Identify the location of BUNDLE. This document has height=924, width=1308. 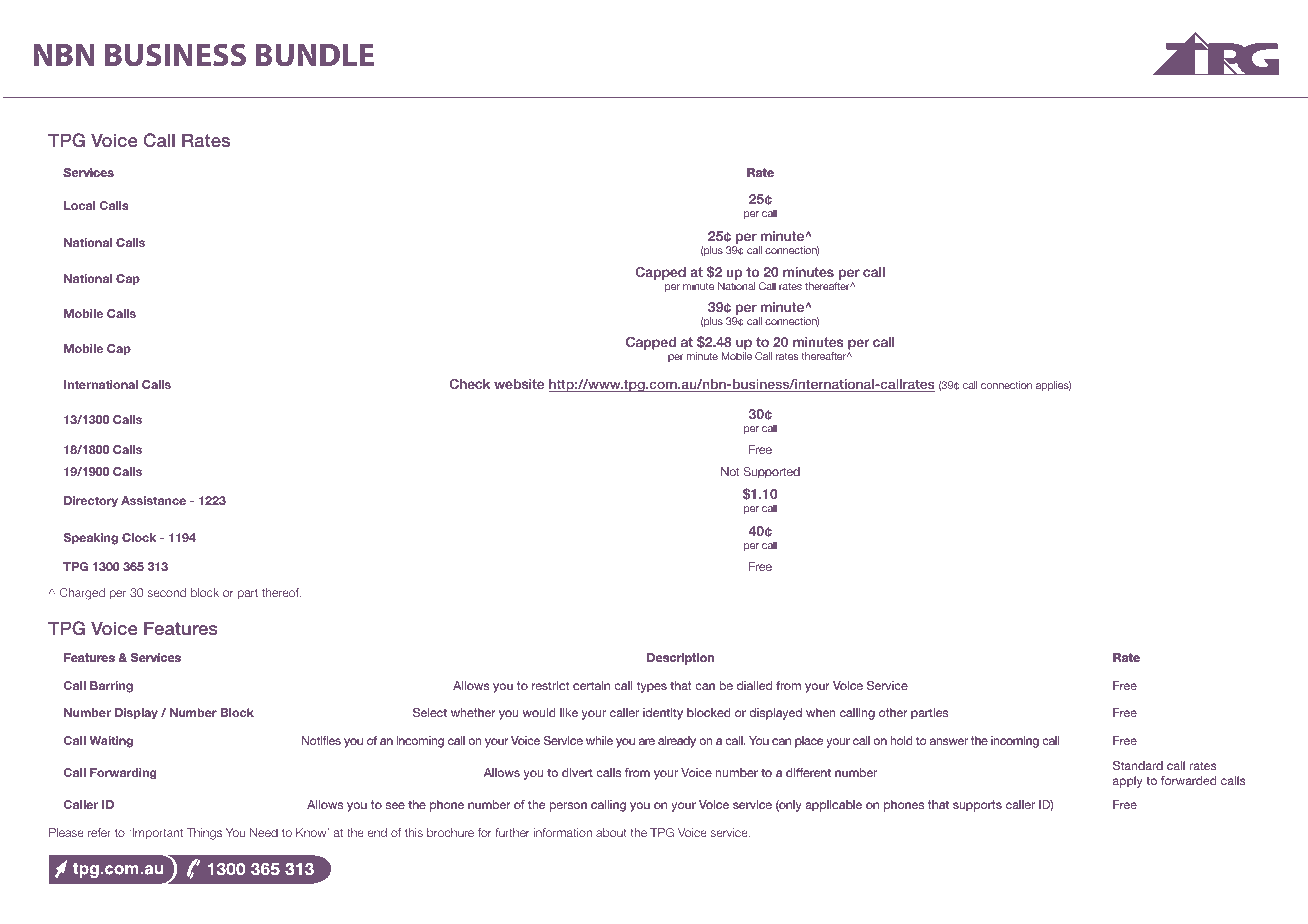
(315, 55).
